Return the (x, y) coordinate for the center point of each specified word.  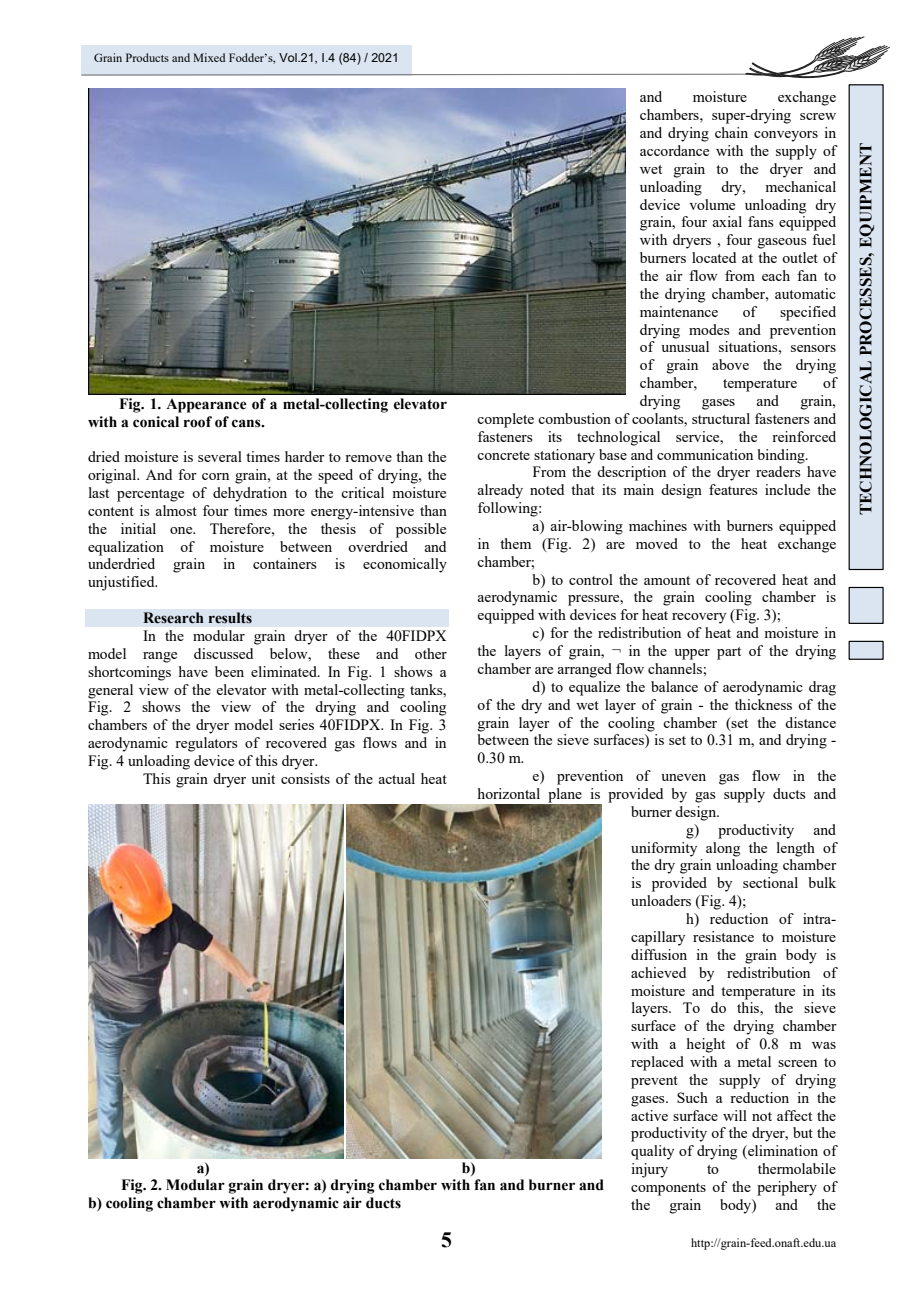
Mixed (209, 57)
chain (731, 132)
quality (652, 1152)
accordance (674, 150)
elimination (782, 1152)
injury (649, 1170)
